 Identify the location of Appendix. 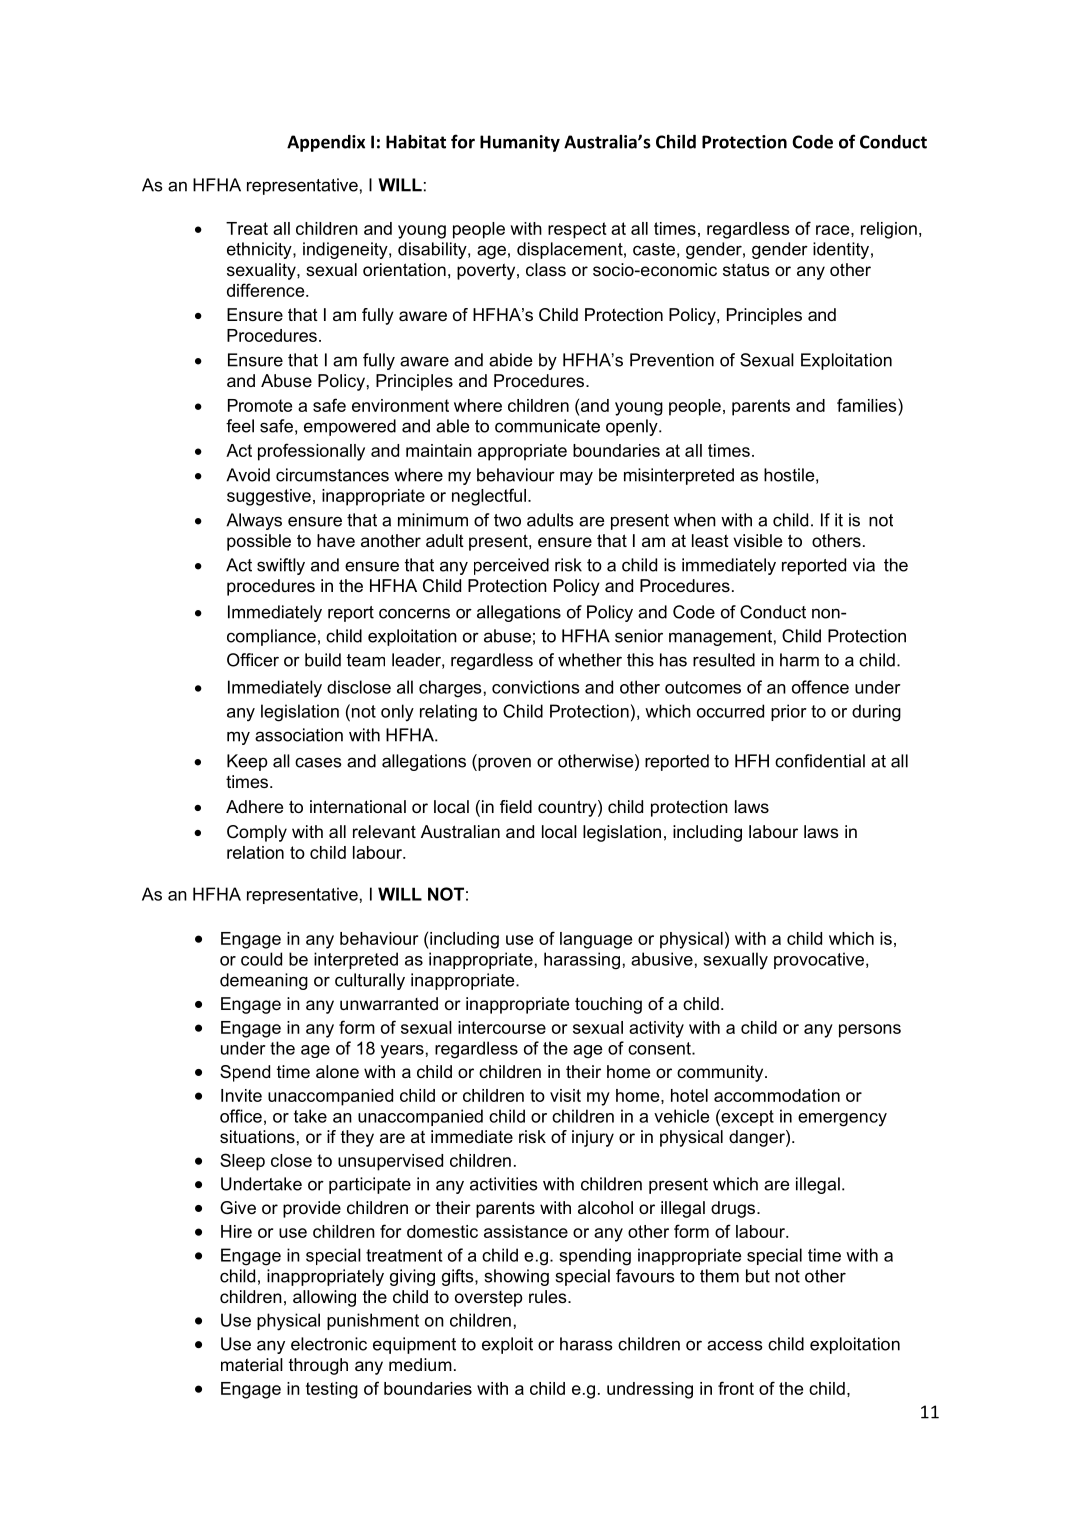
(326, 143).
